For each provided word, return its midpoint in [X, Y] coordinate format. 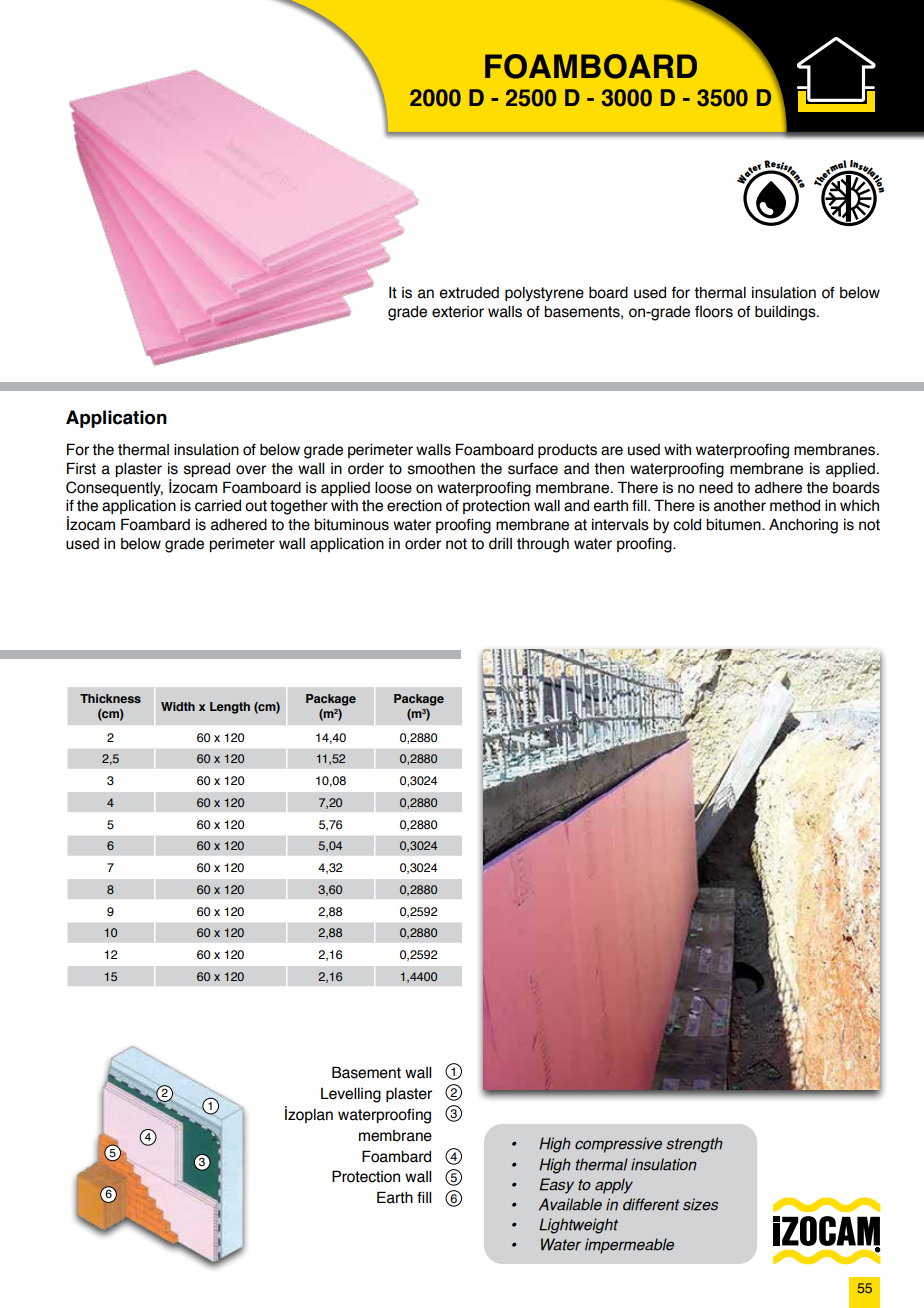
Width [178, 706]
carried [218, 506]
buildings [786, 313]
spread [207, 470]
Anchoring [803, 526]
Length [230, 708]
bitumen [734, 525]
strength [694, 1145]
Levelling [351, 1095]
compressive [618, 1145]
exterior [458, 312]
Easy [557, 1186]
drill [500, 544]
